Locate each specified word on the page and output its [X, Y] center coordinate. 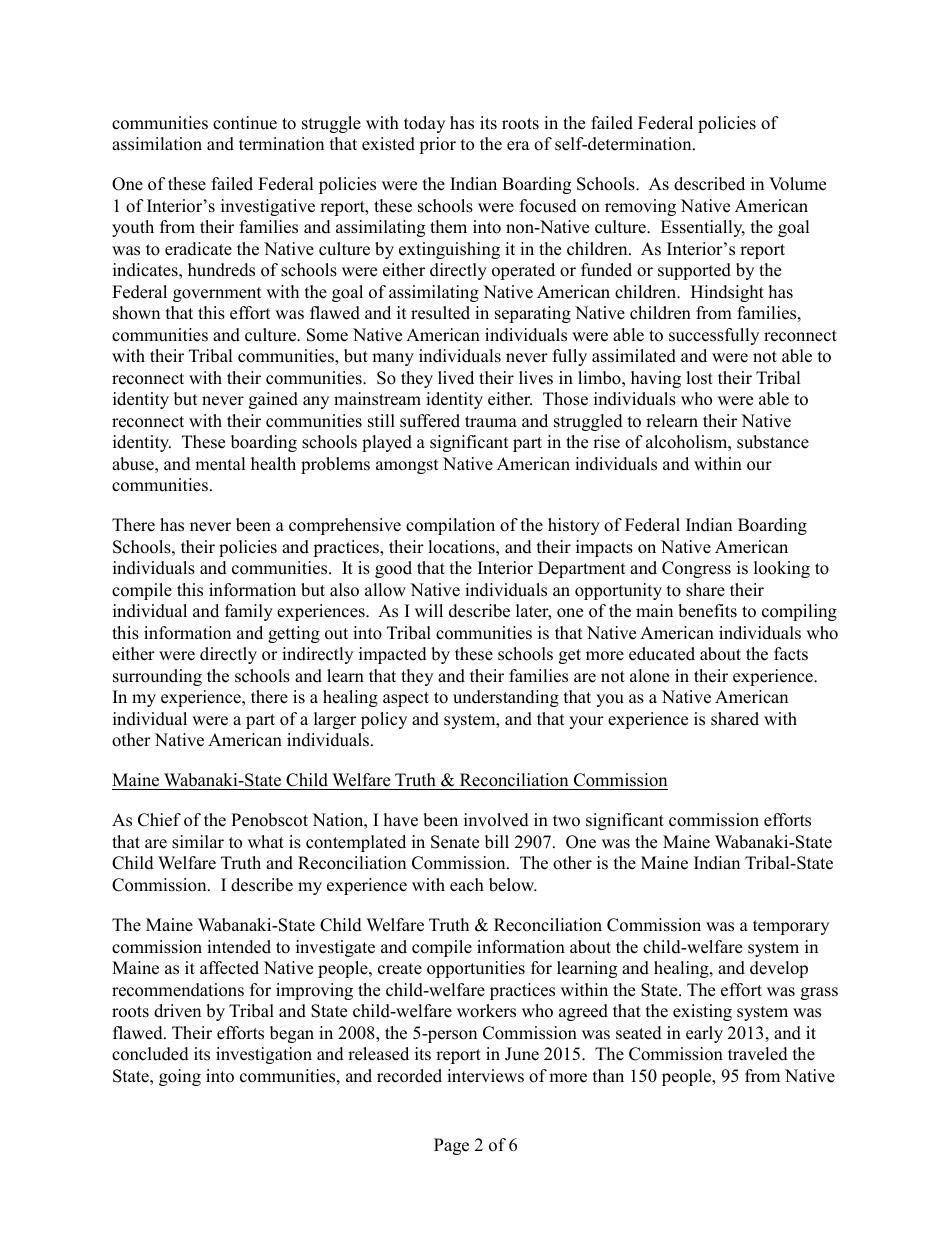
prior [437, 145]
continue [245, 123]
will [429, 610]
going [180, 1077]
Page [451, 1146]
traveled [758, 1054]
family [249, 612]
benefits [707, 611]
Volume [797, 184]
